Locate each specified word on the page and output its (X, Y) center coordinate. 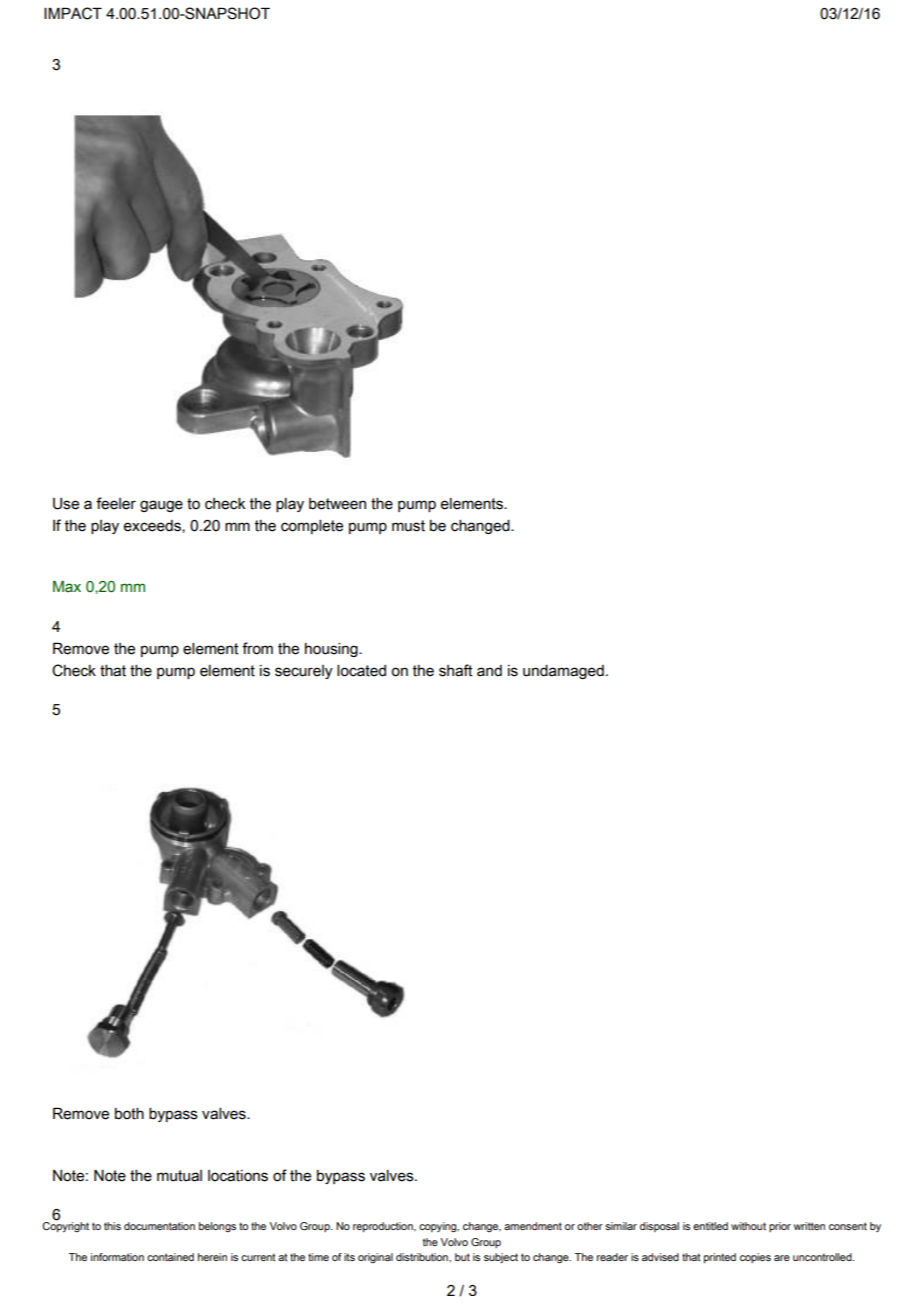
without (748, 1226)
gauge (161, 506)
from (257, 648)
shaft (455, 670)
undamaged (563, 672)
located (361, 671)
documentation (159, 1226)
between (337, 504)
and (489, 671)
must (408, 526)
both (129, 1114)
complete (312, 527)
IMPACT (73, 13)
